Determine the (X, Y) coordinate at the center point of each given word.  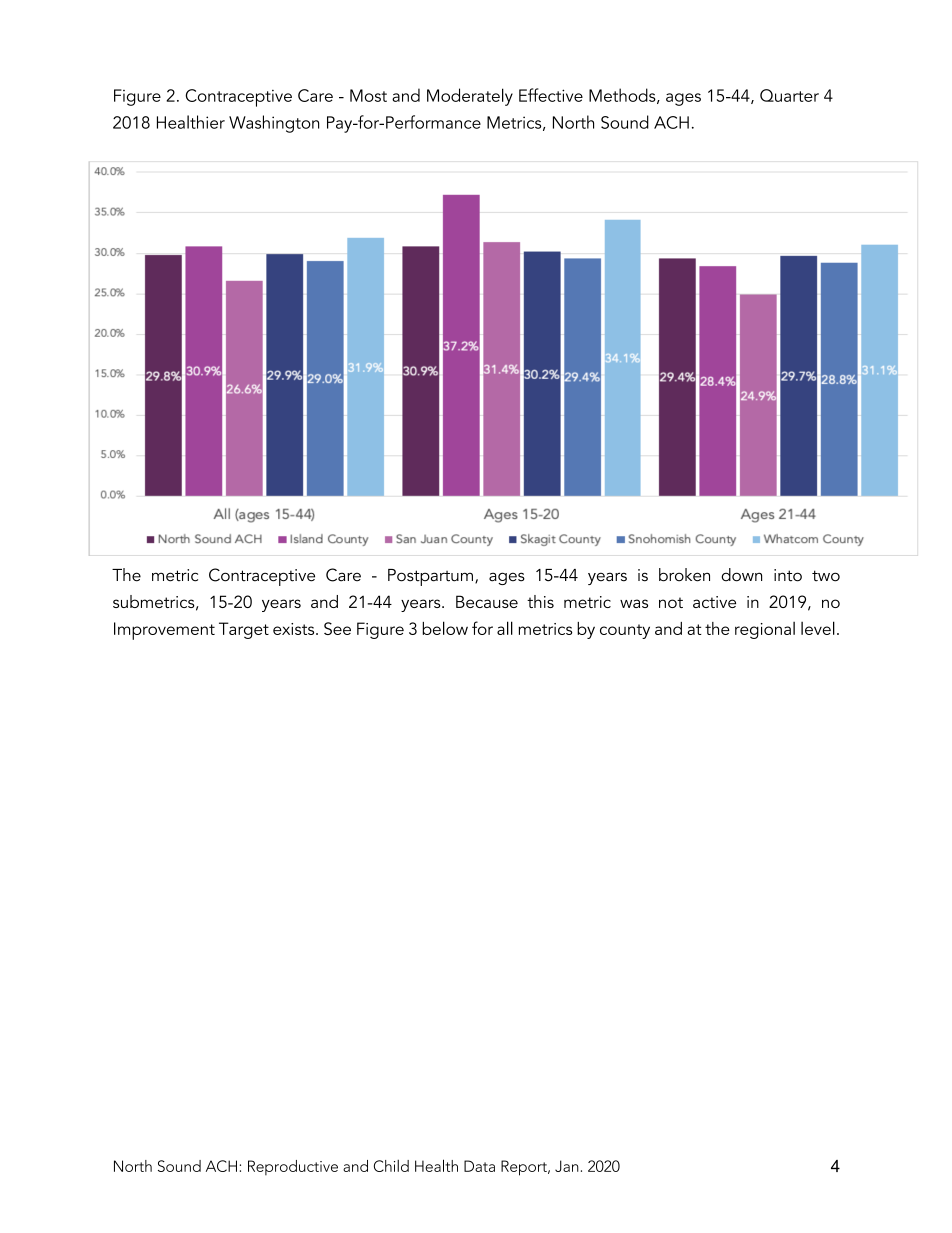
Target (244, 630)
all (505, 628)
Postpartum (430, 577)
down (741, 575)
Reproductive (293, 1167)
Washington (274, 124)
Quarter (789, 95)
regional (765, 630)
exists (295, 629)
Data (479, 1166)
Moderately (470, 97)
